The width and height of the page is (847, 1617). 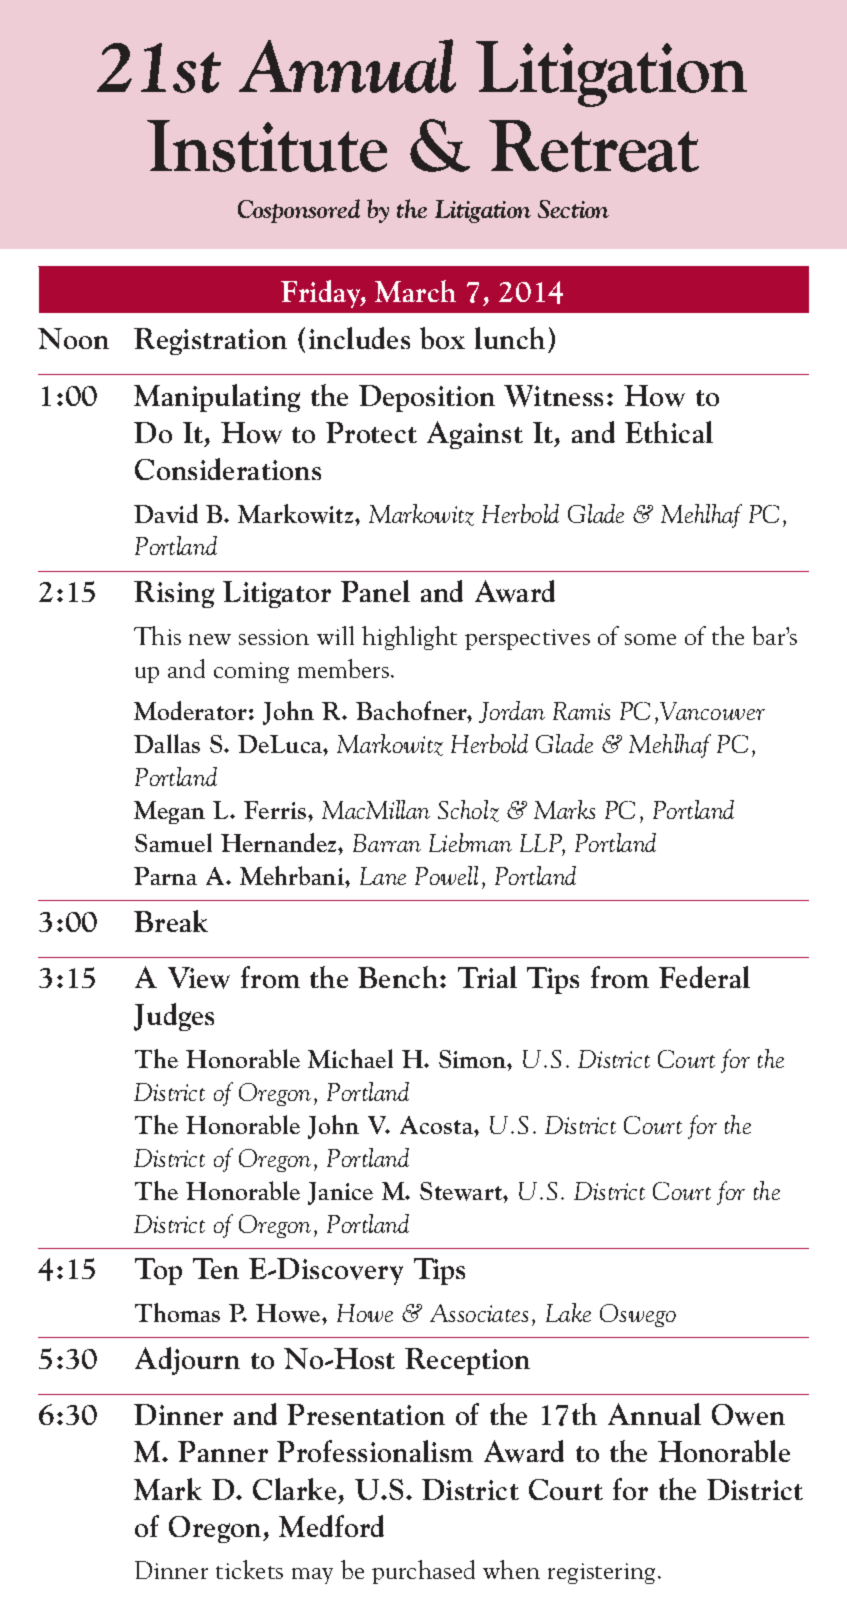 What do you see at coordinates (650, 639) in the page?
I see `some` at bounding box center [650, 639].
